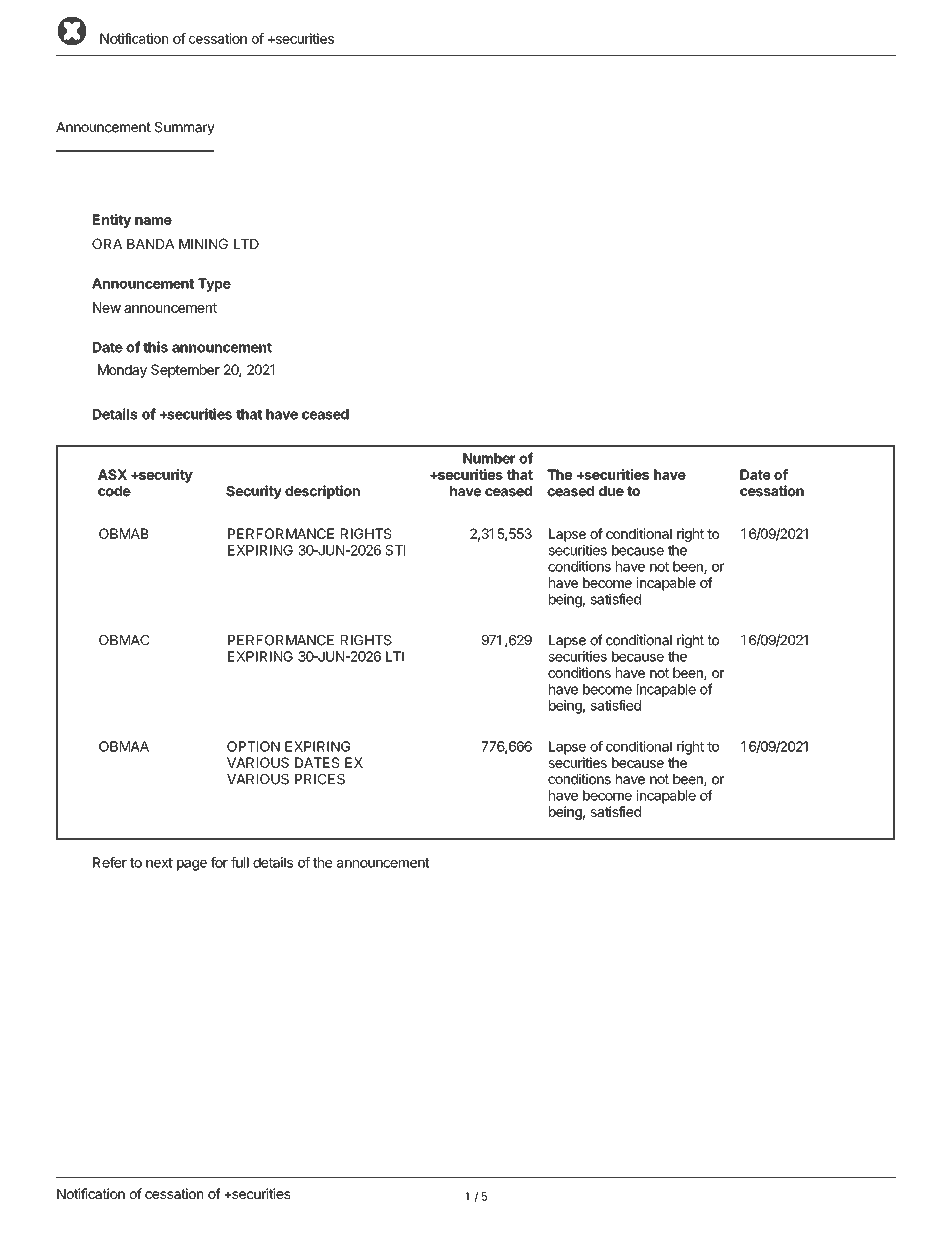  Describe the element at coordinates (203, 243) in the screenshot. I see `MINING` at that location.
